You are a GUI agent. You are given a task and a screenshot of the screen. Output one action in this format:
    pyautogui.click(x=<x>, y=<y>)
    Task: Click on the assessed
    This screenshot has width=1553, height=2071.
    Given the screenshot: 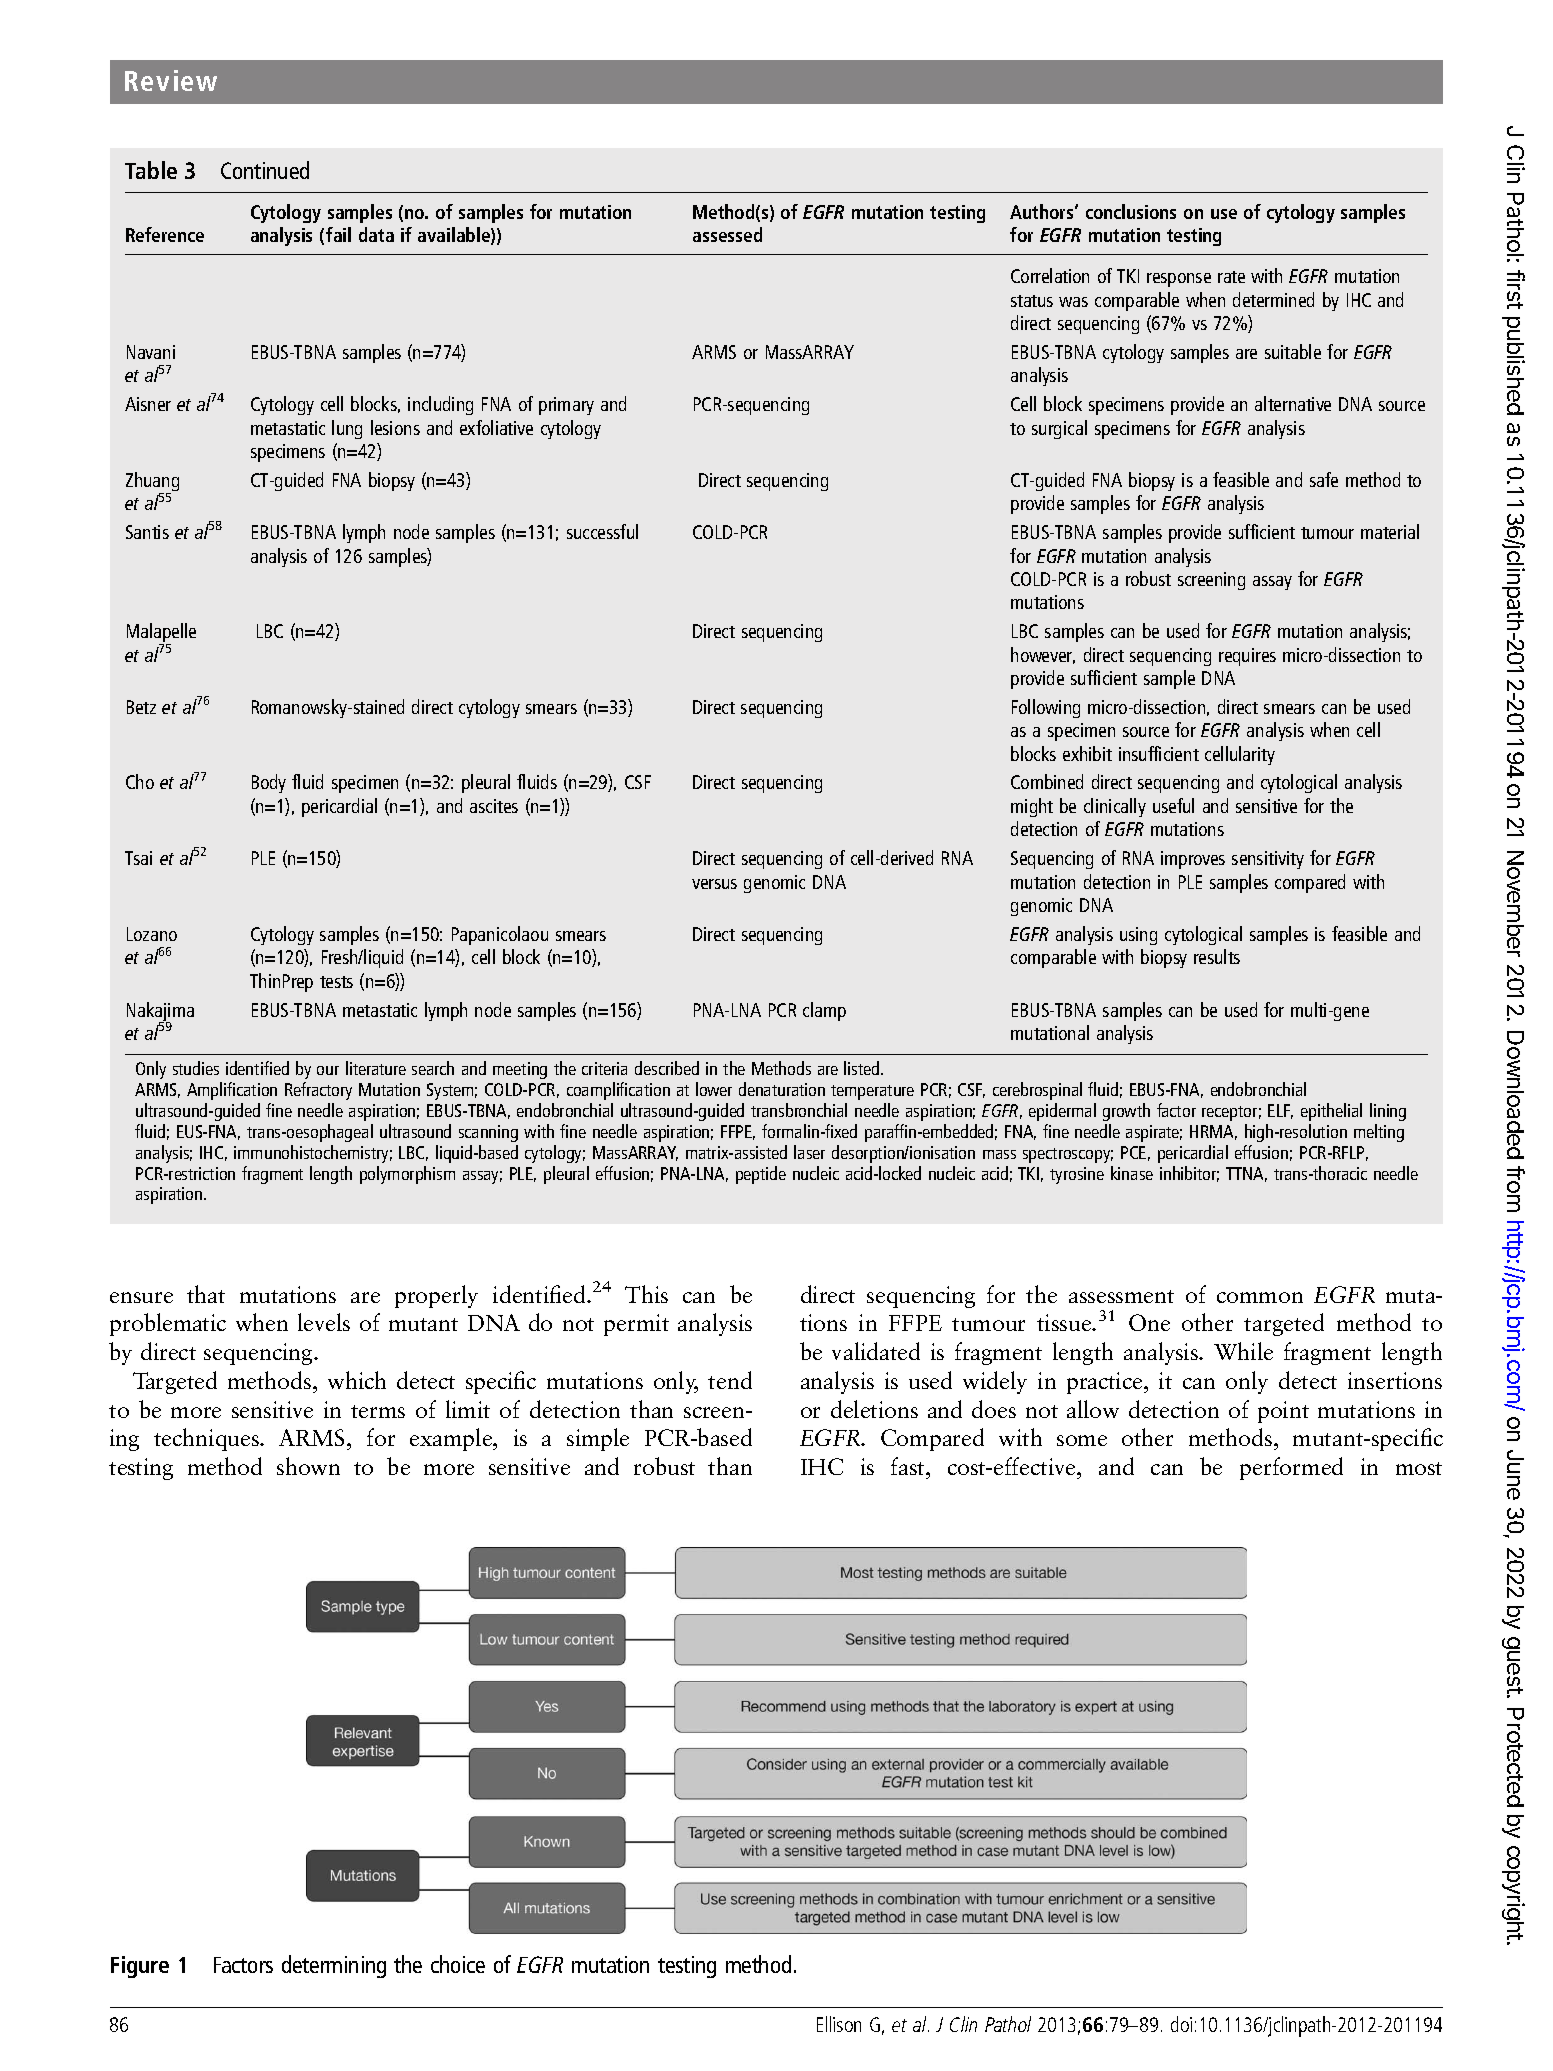 What is the action you would take?
    pyautogui.click(x=727, y=234)
